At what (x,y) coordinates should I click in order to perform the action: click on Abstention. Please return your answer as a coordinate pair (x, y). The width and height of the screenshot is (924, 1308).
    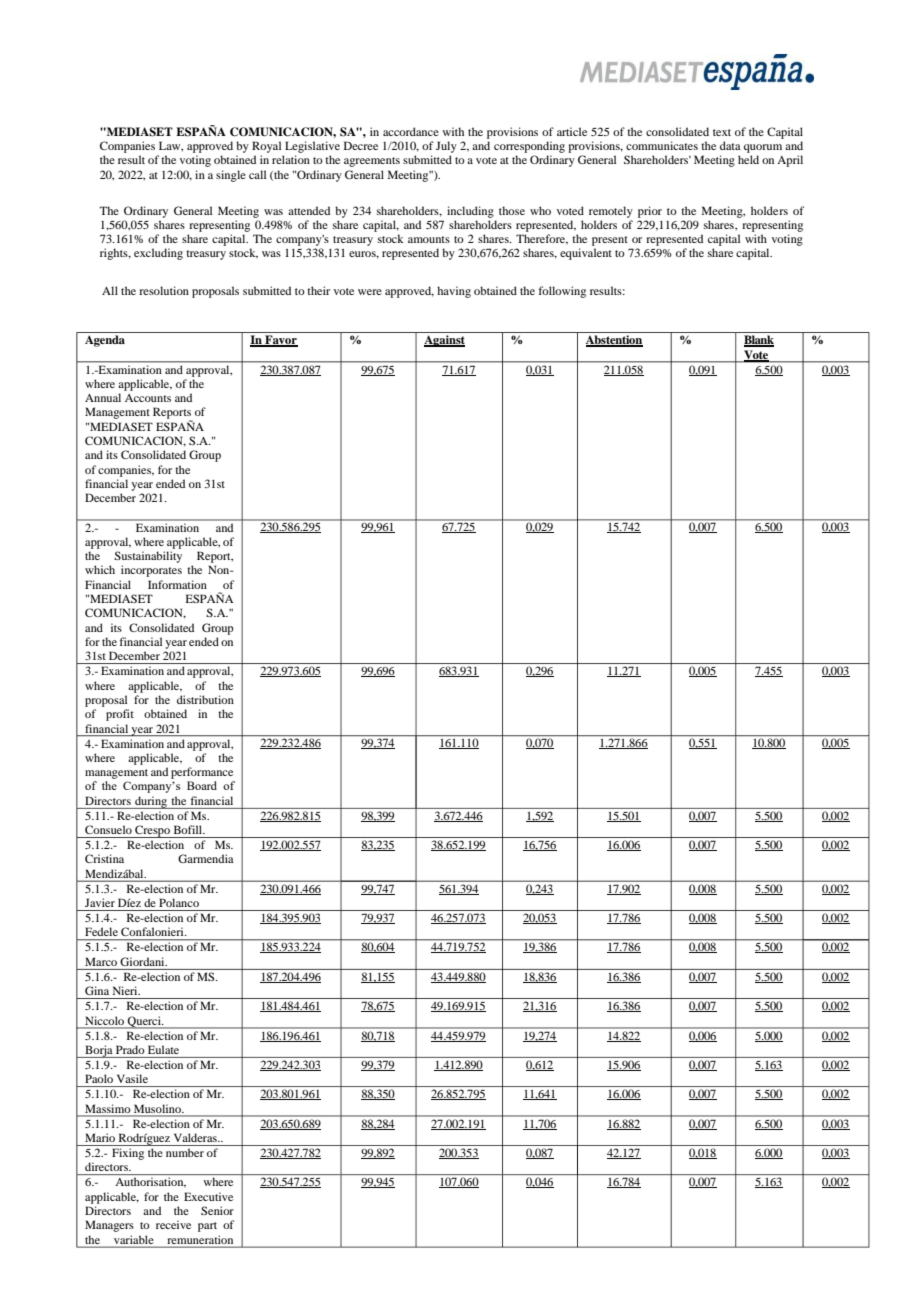
    Looking at the image, I should click on (614, 341).
